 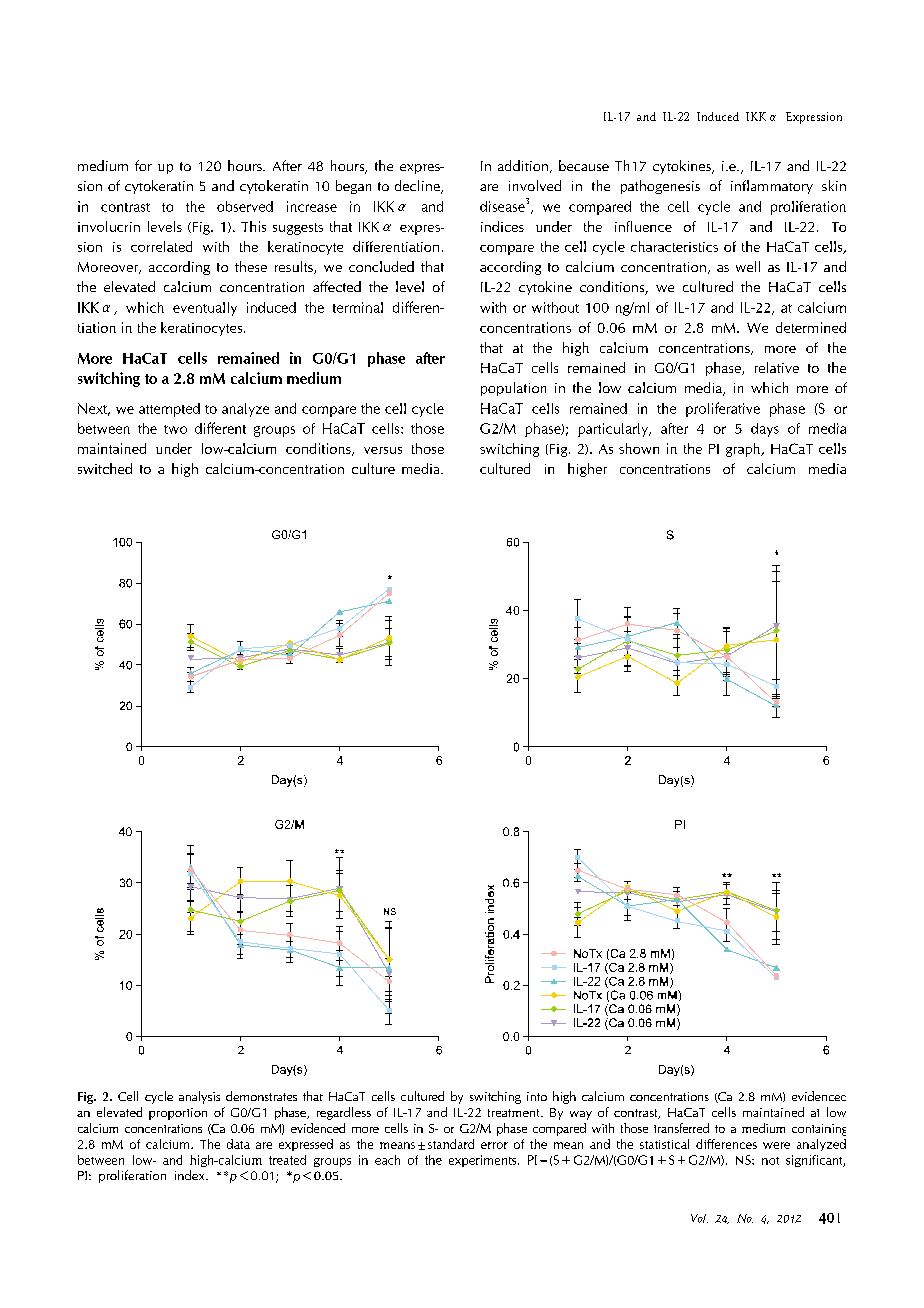 What do you see at coordinates (245, 206) in the document?
I see `observed` at bounding box center [245, 206].
